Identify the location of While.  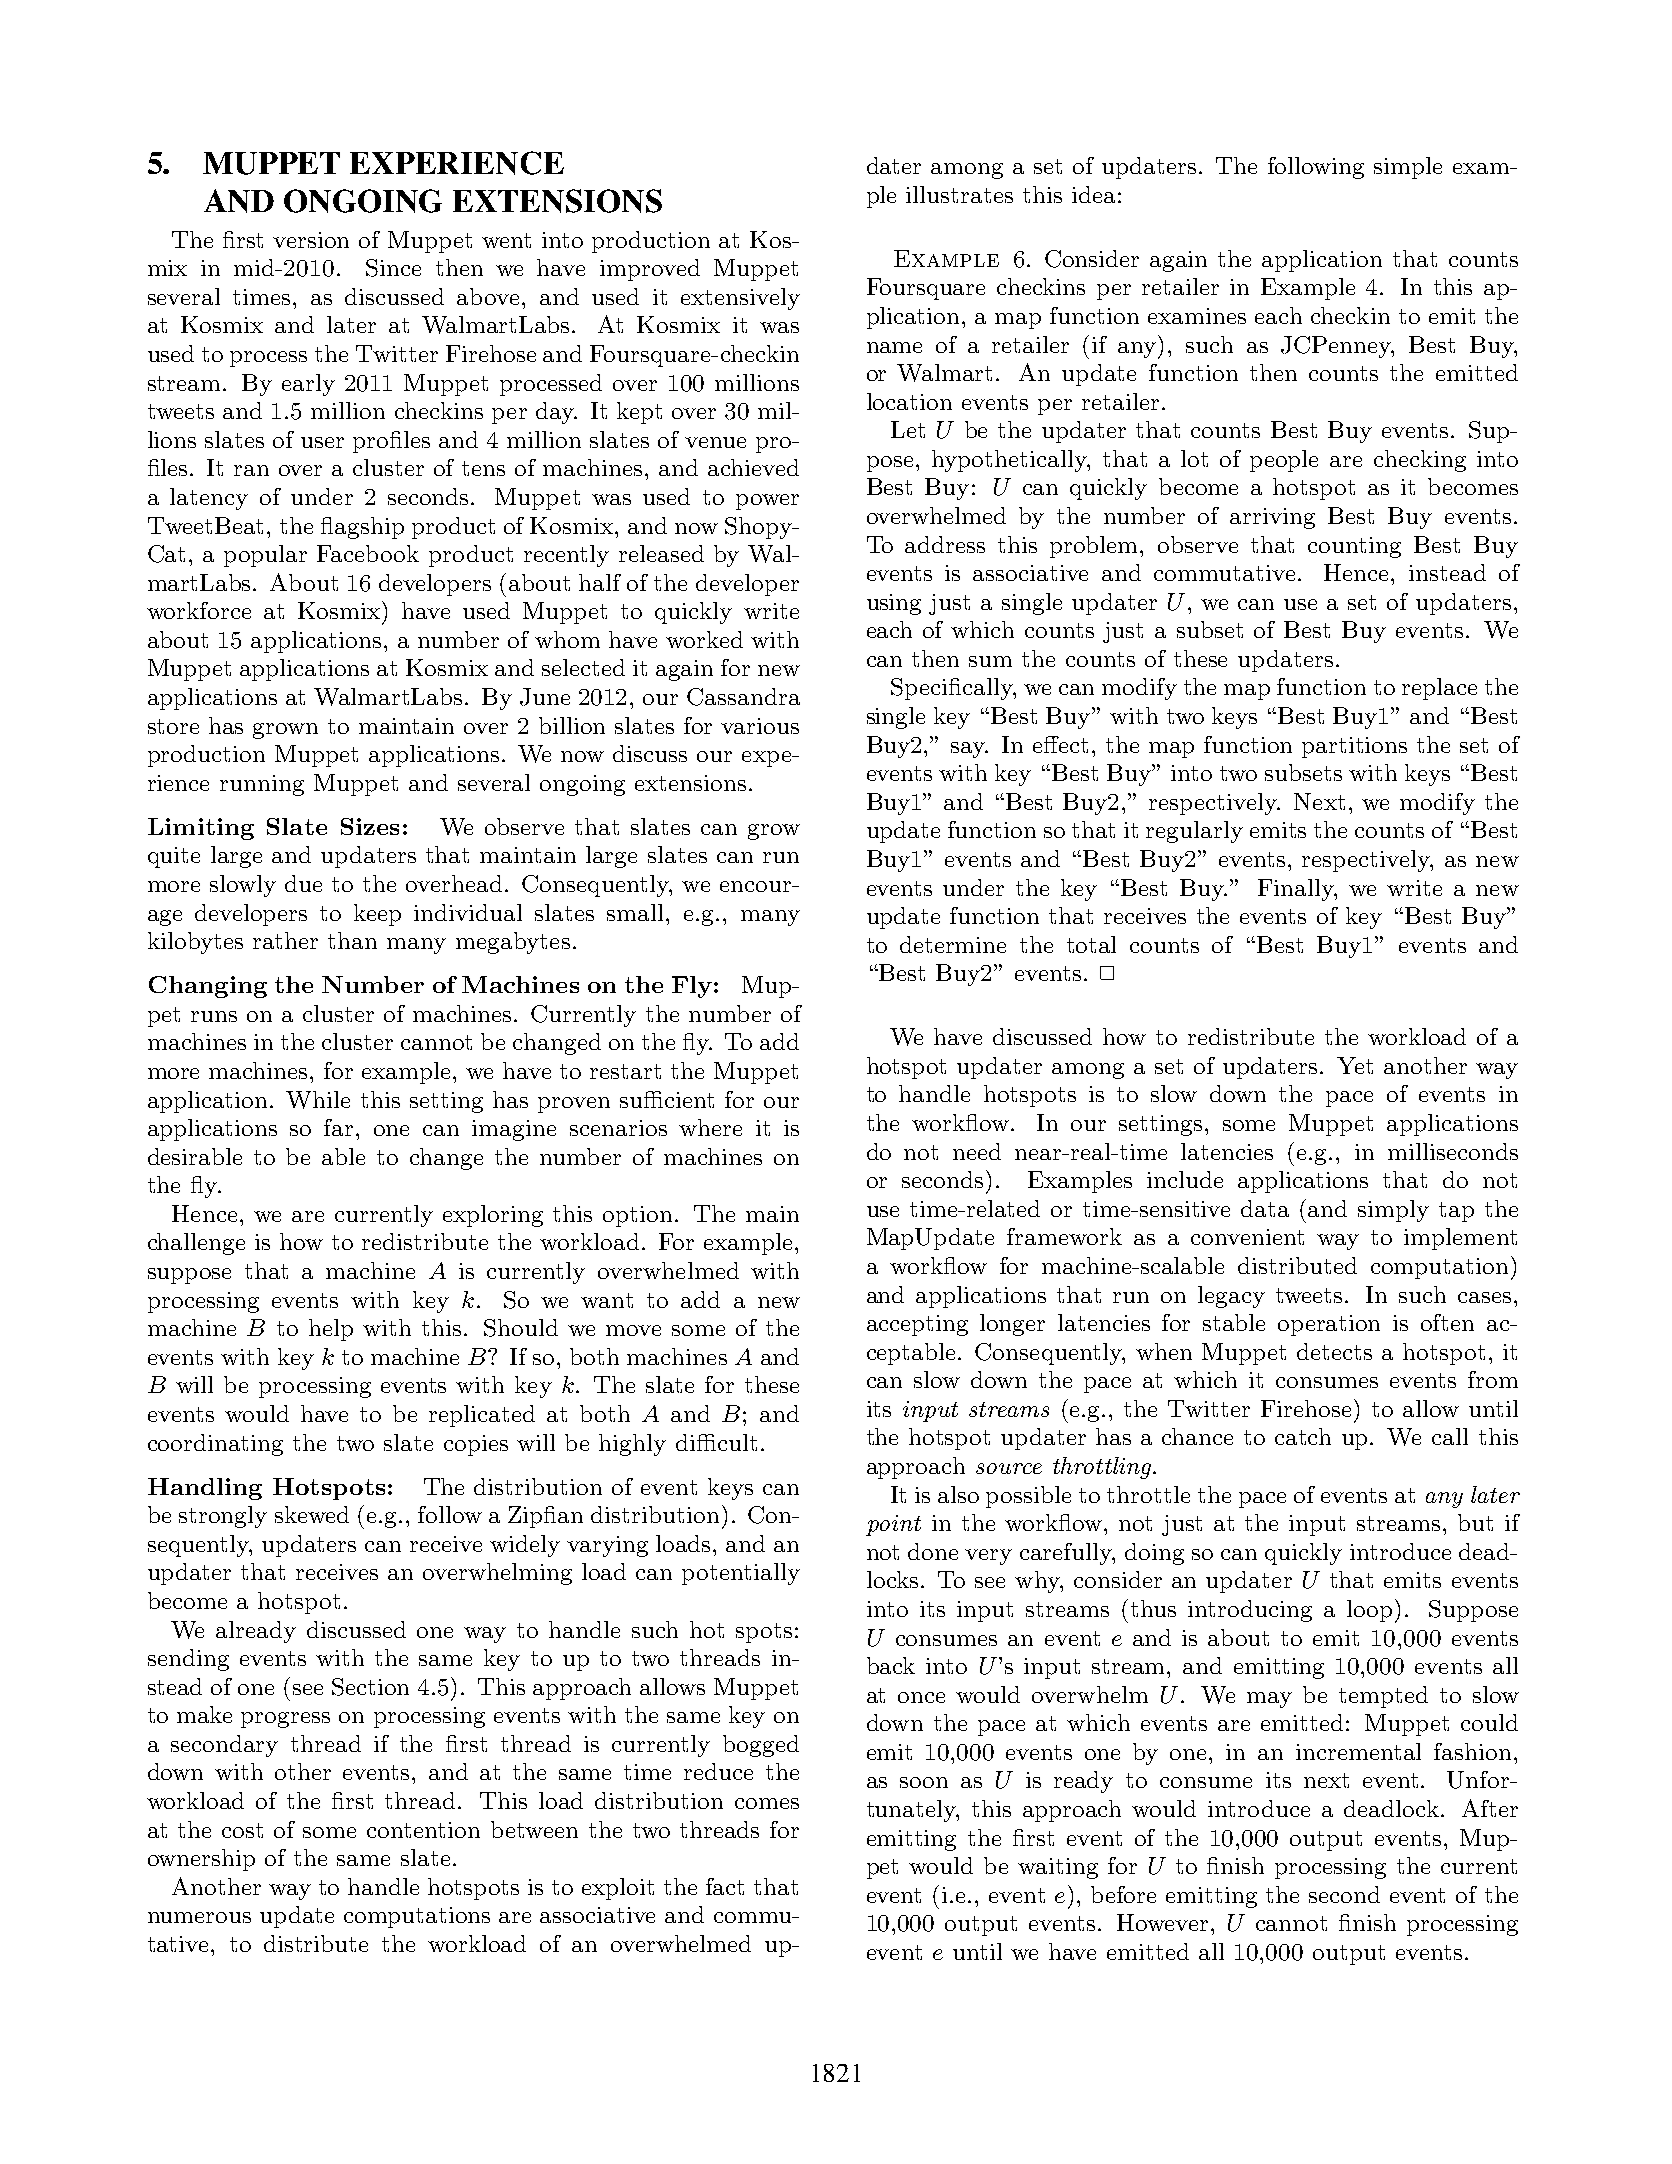
(318, 1100).
